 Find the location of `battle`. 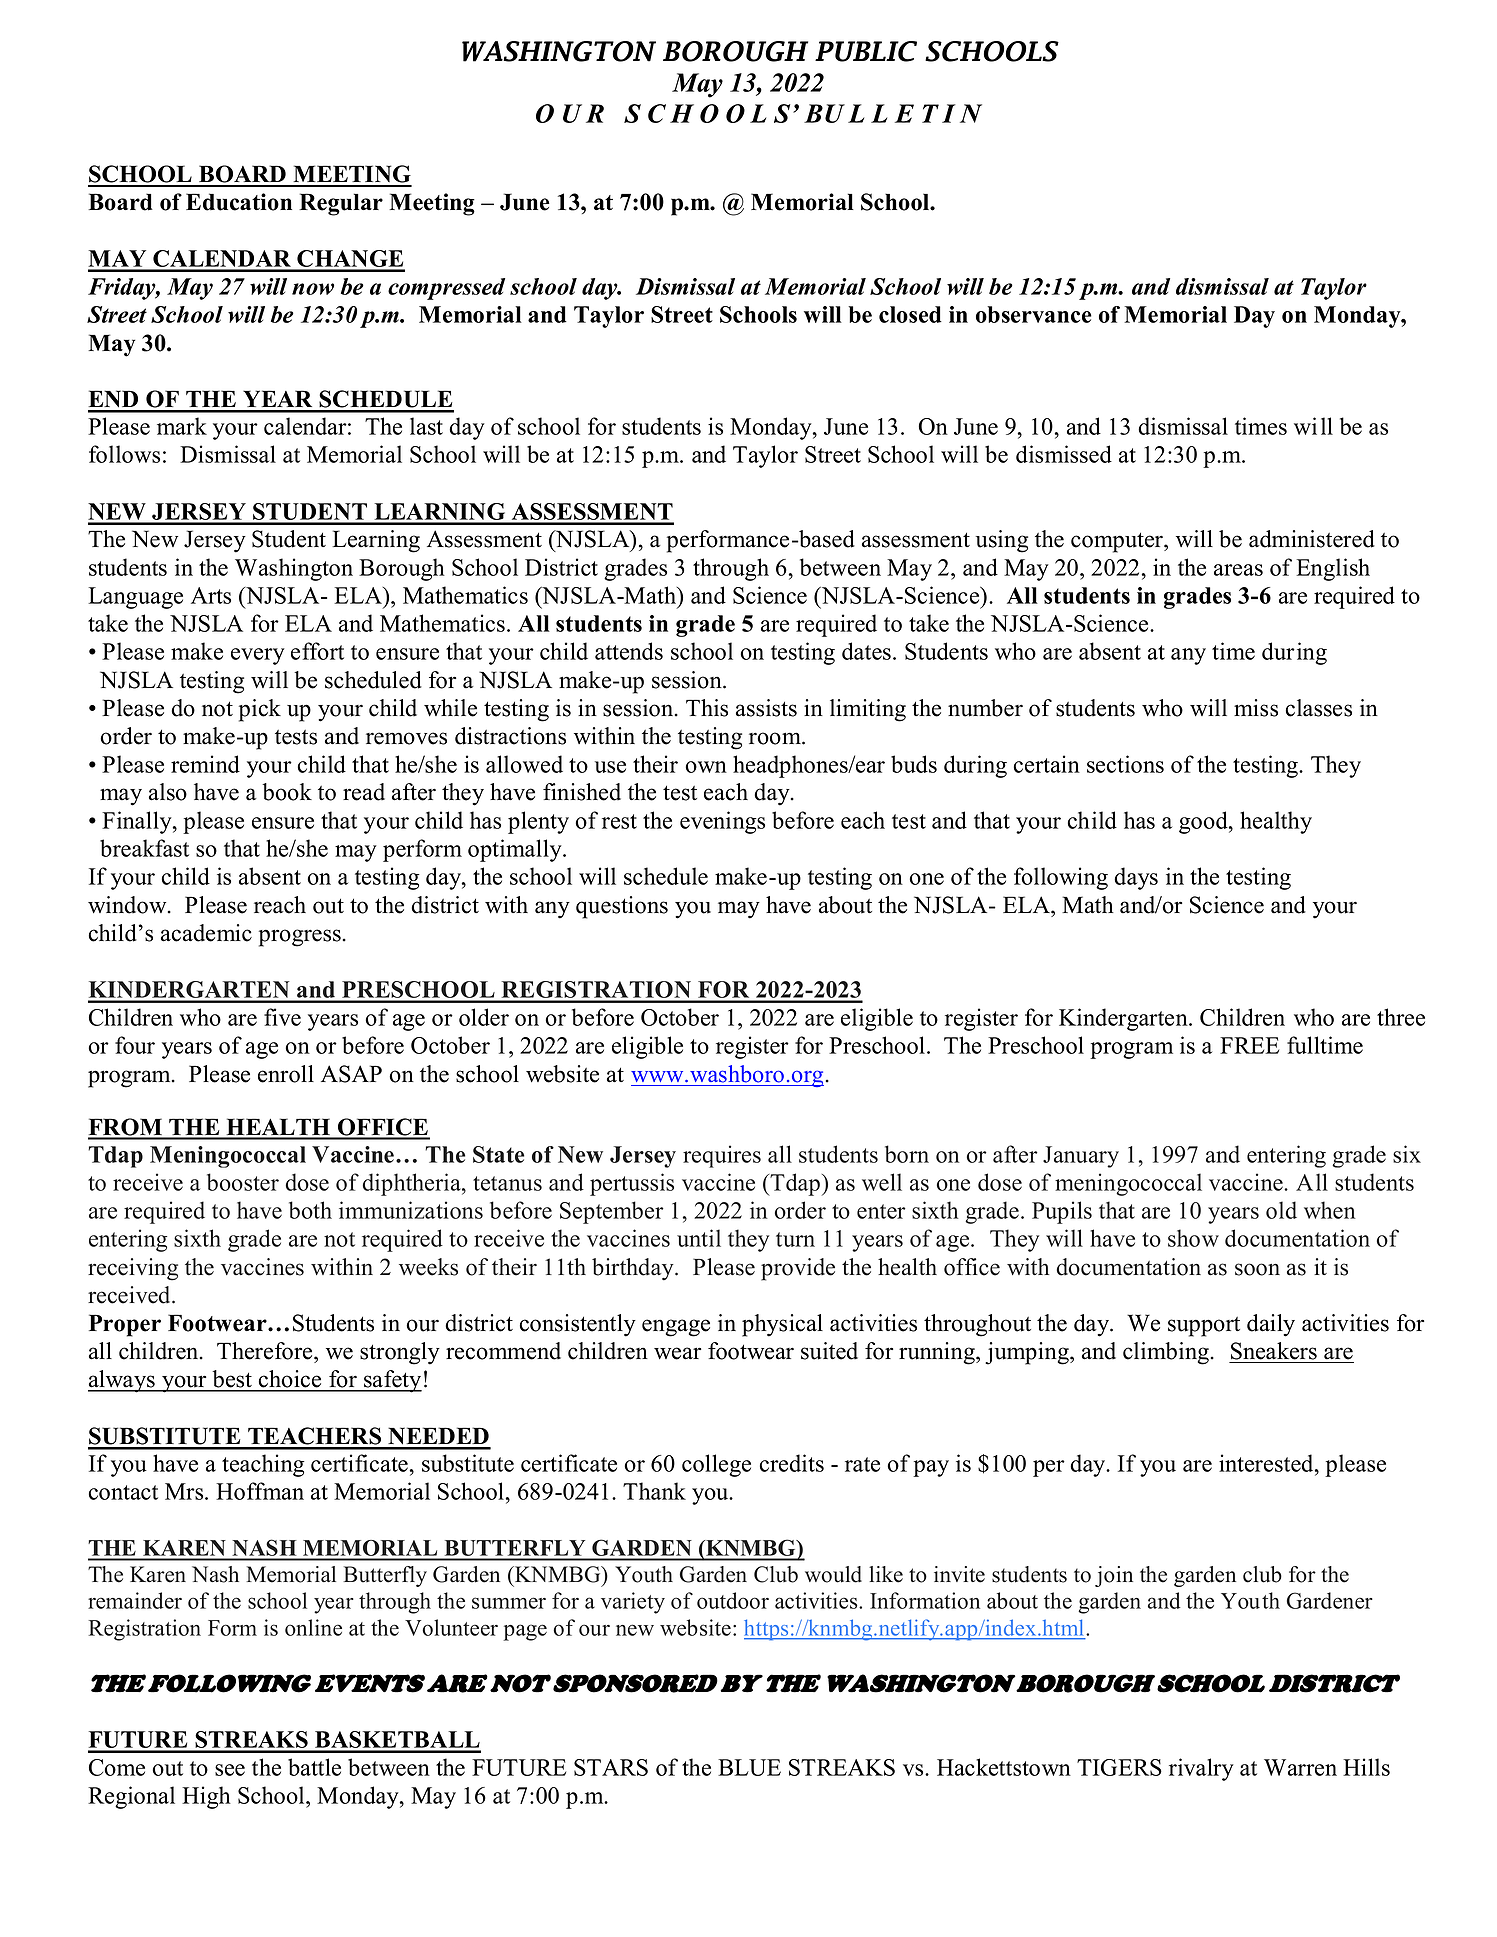

battle is located at coordinates (314, 1767).
